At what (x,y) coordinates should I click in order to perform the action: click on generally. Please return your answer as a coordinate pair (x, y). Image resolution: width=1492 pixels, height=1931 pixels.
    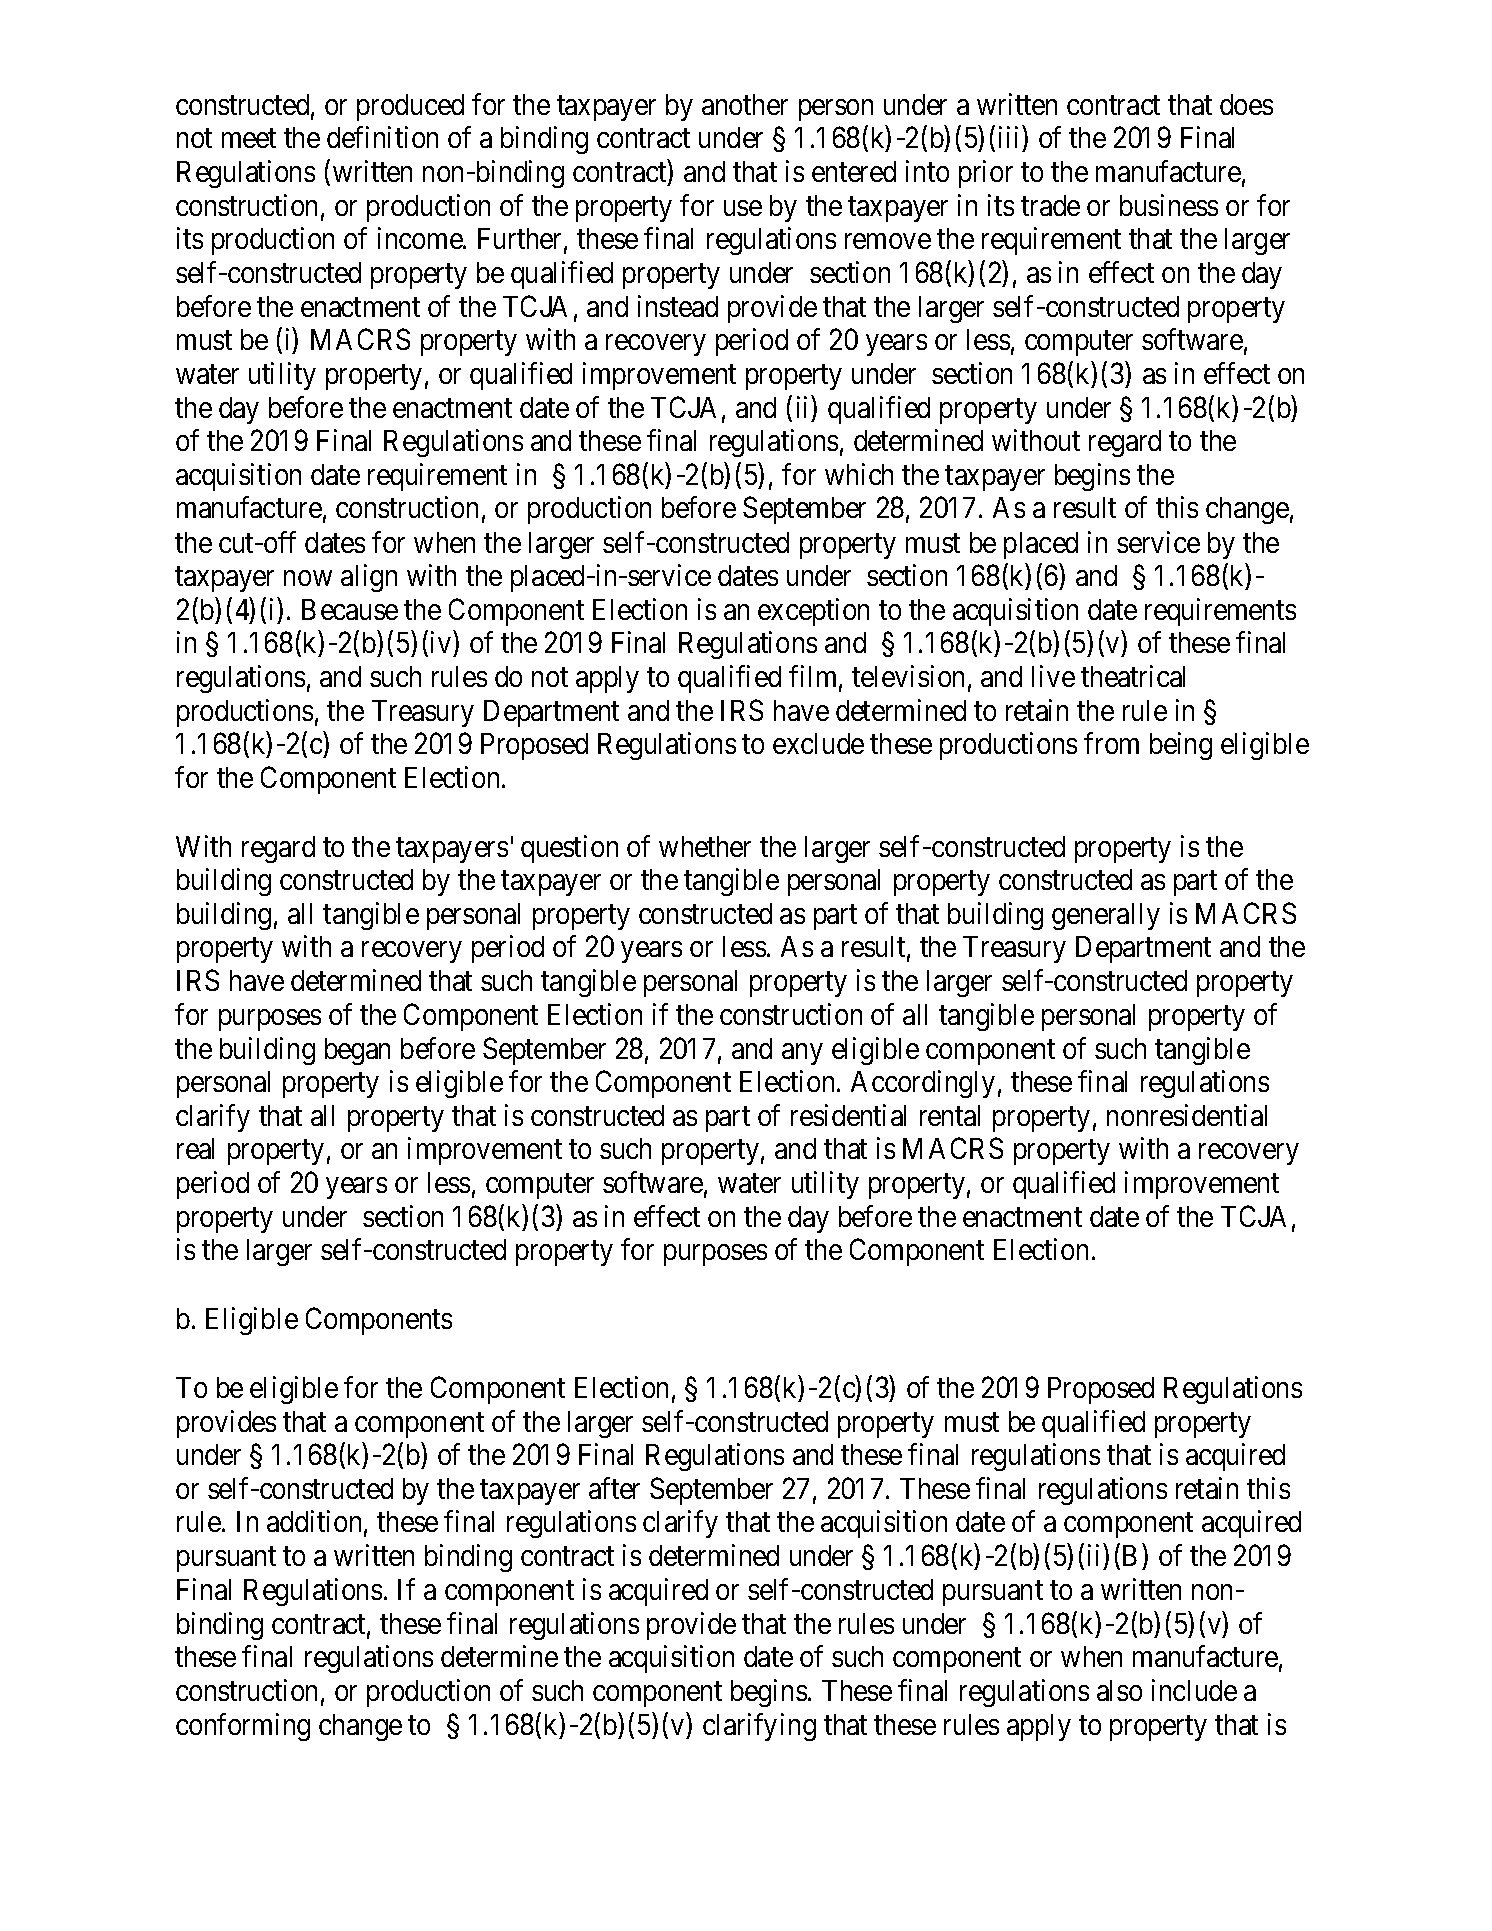
    Looking at the image, I should click on (1106, 916).
